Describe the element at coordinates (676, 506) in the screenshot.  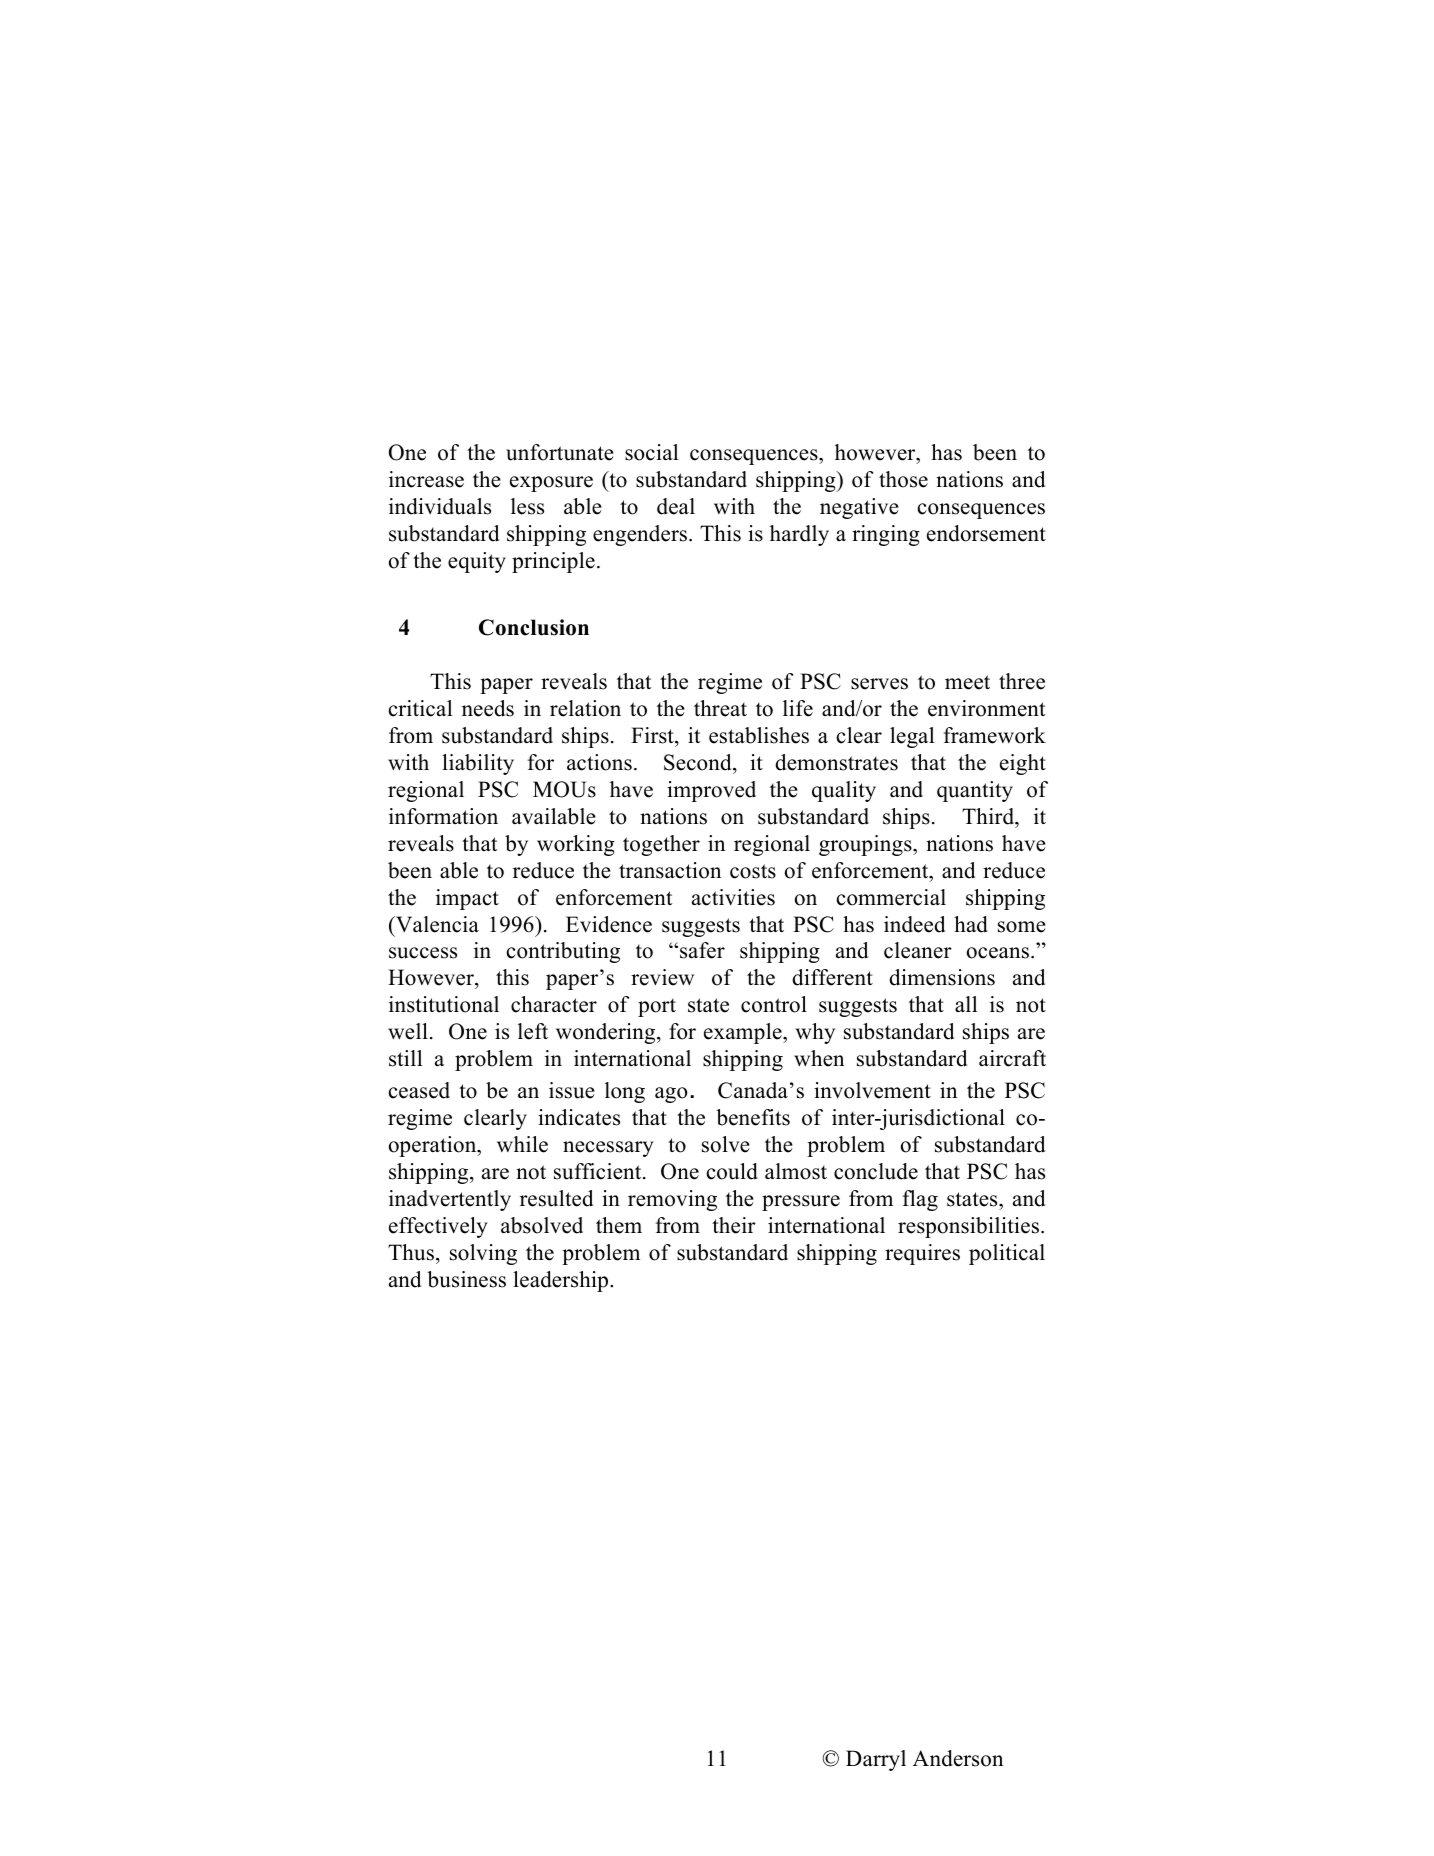
I see `deal` at that location.
